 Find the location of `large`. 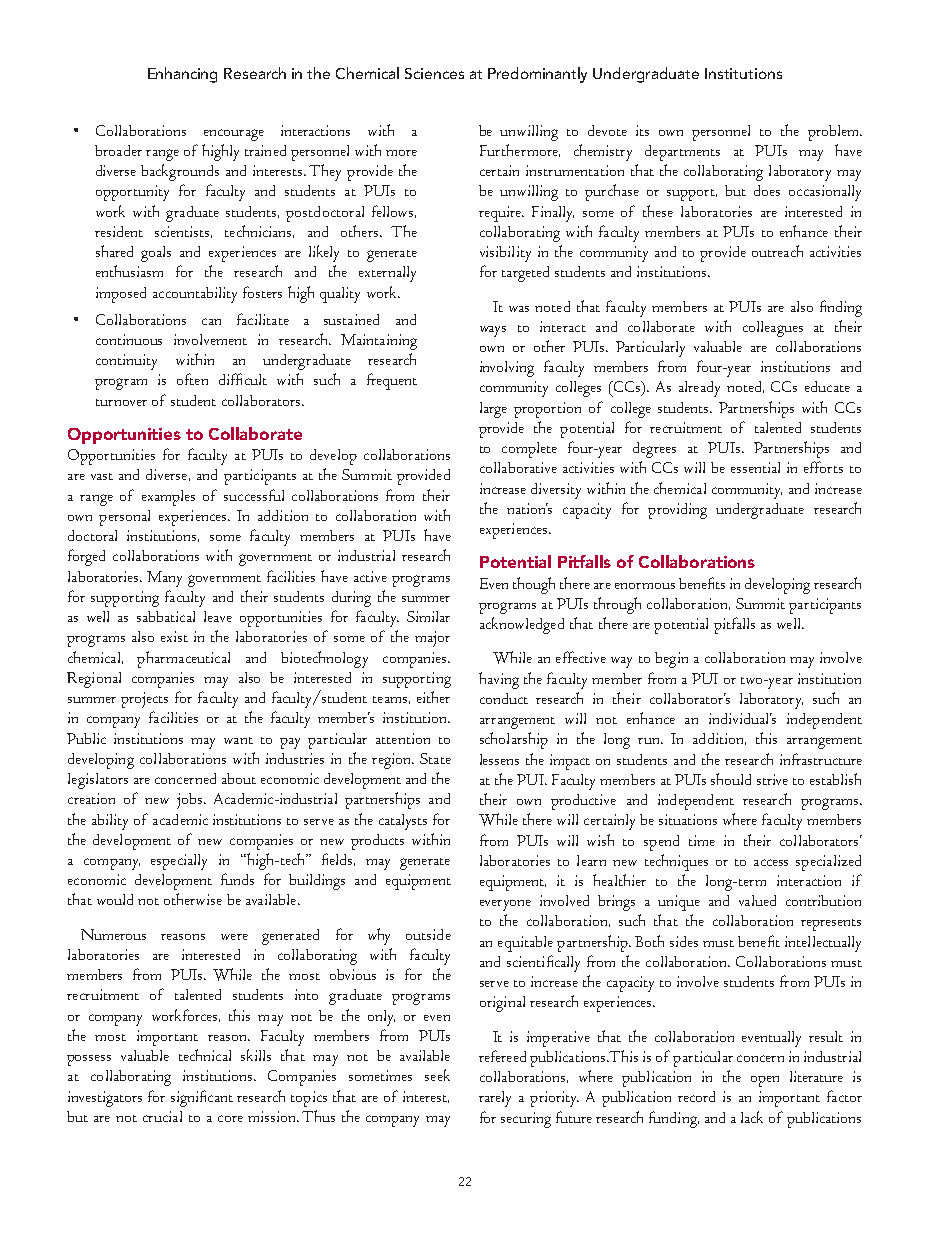

large is located at coordinates (493, 410).
